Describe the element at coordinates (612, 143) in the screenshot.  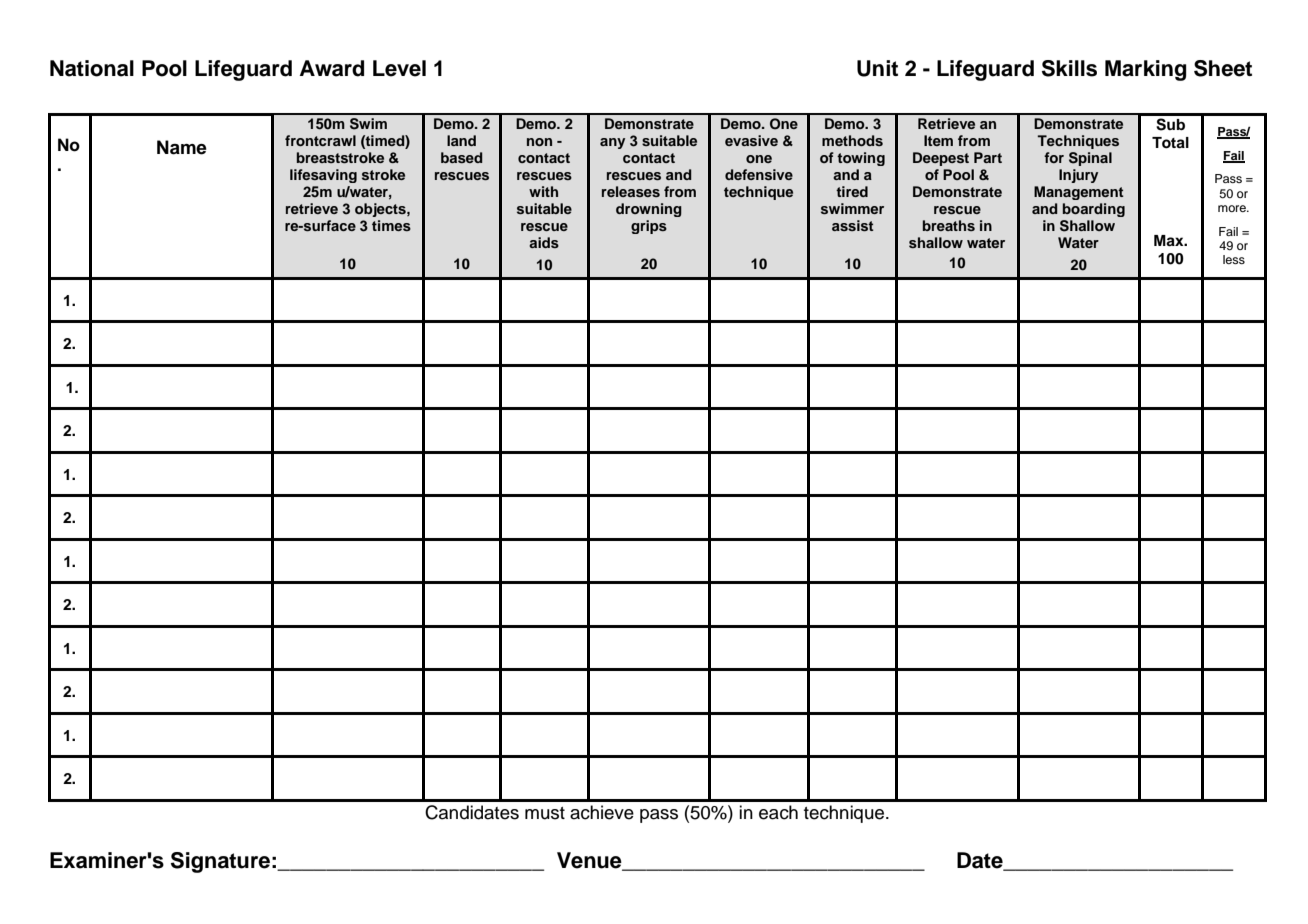
I see `any` at that location.
